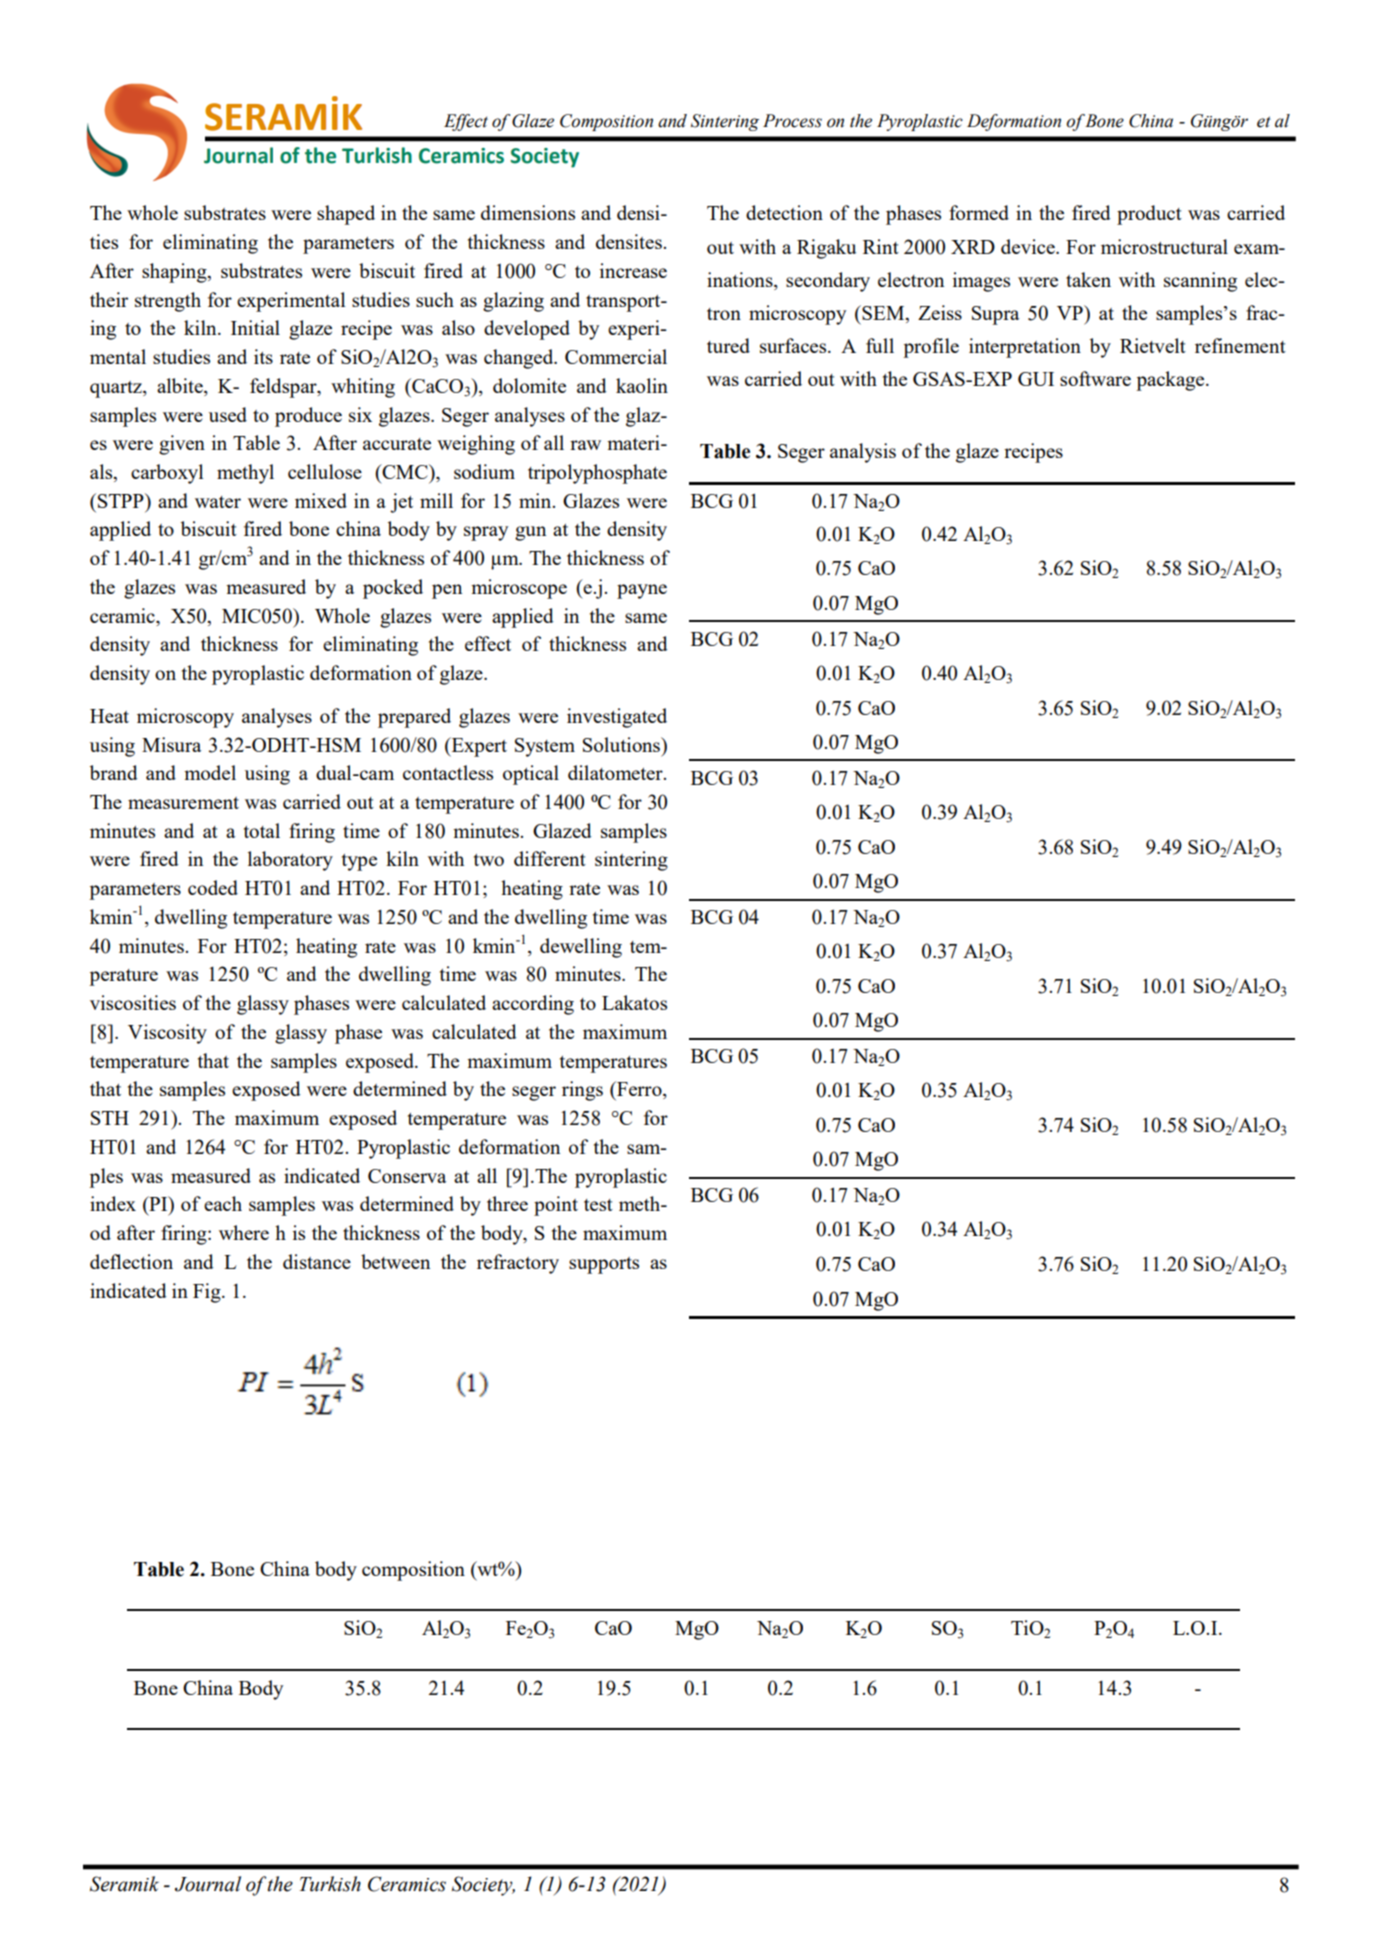  Describe the element at coordinates (604, 1265) in the screenshot. I see `supports` at that location.
